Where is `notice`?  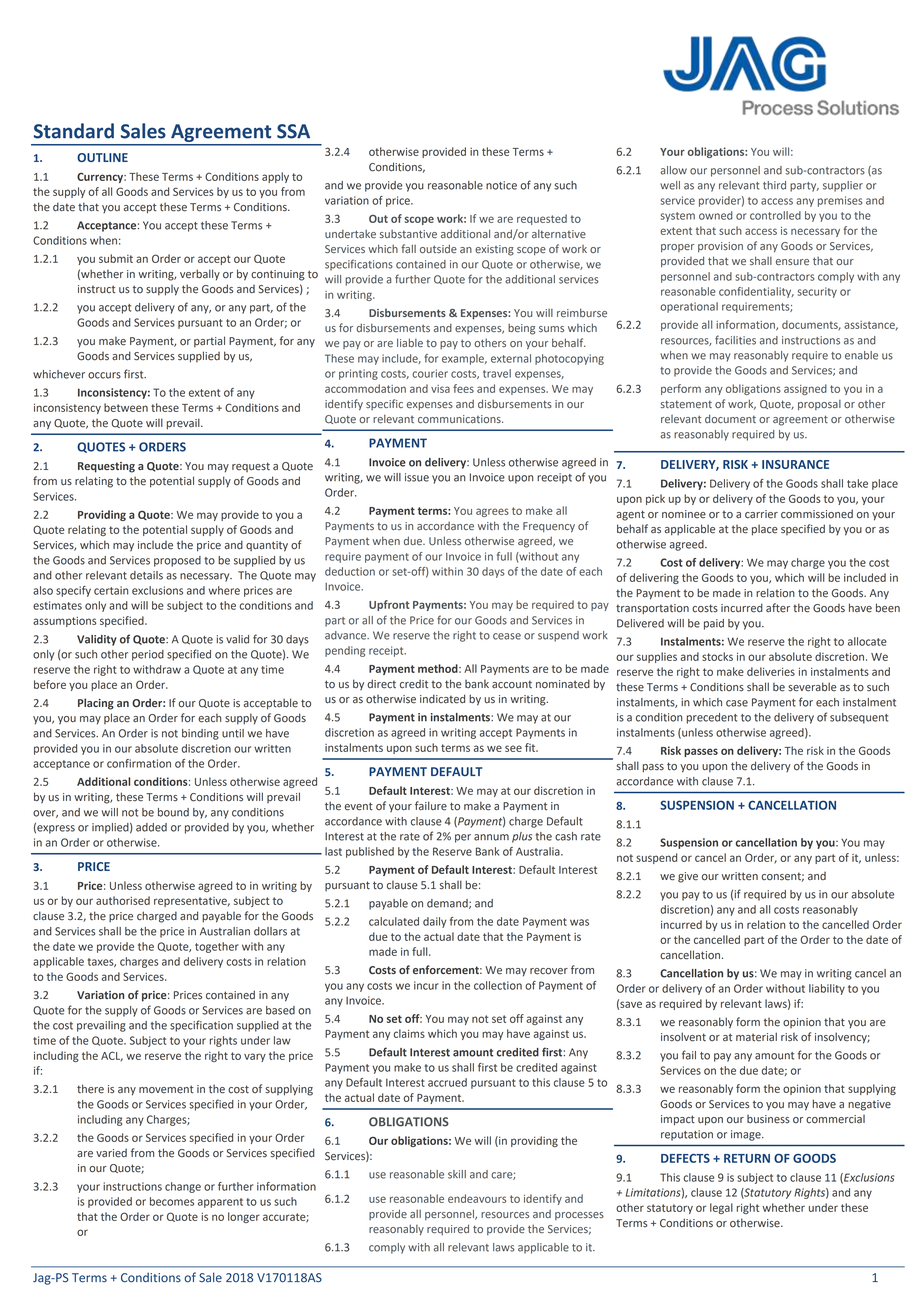 notice is located at coordinates (501, 185).
